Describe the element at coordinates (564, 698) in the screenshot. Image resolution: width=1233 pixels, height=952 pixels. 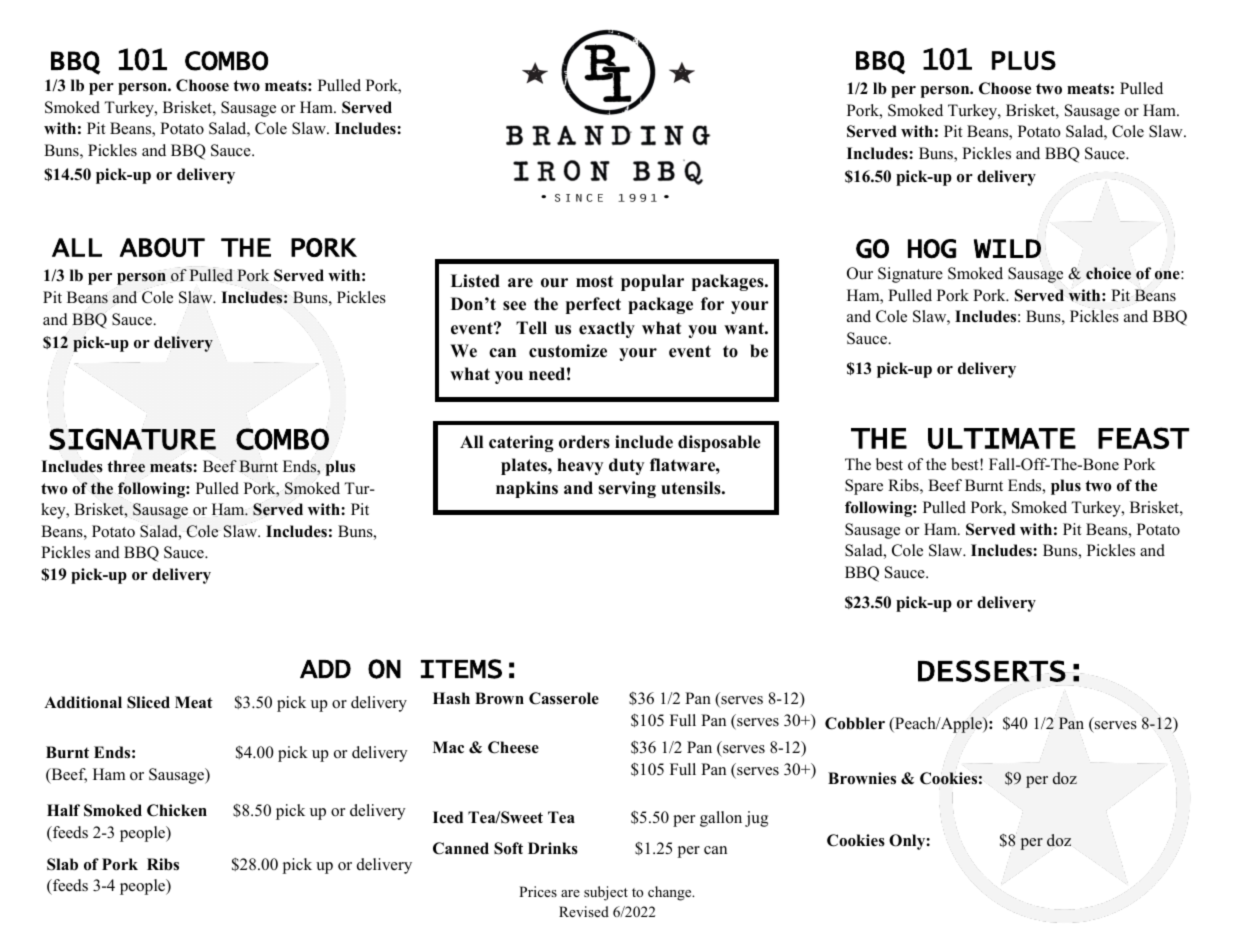
I see `Casserole` at that location.
